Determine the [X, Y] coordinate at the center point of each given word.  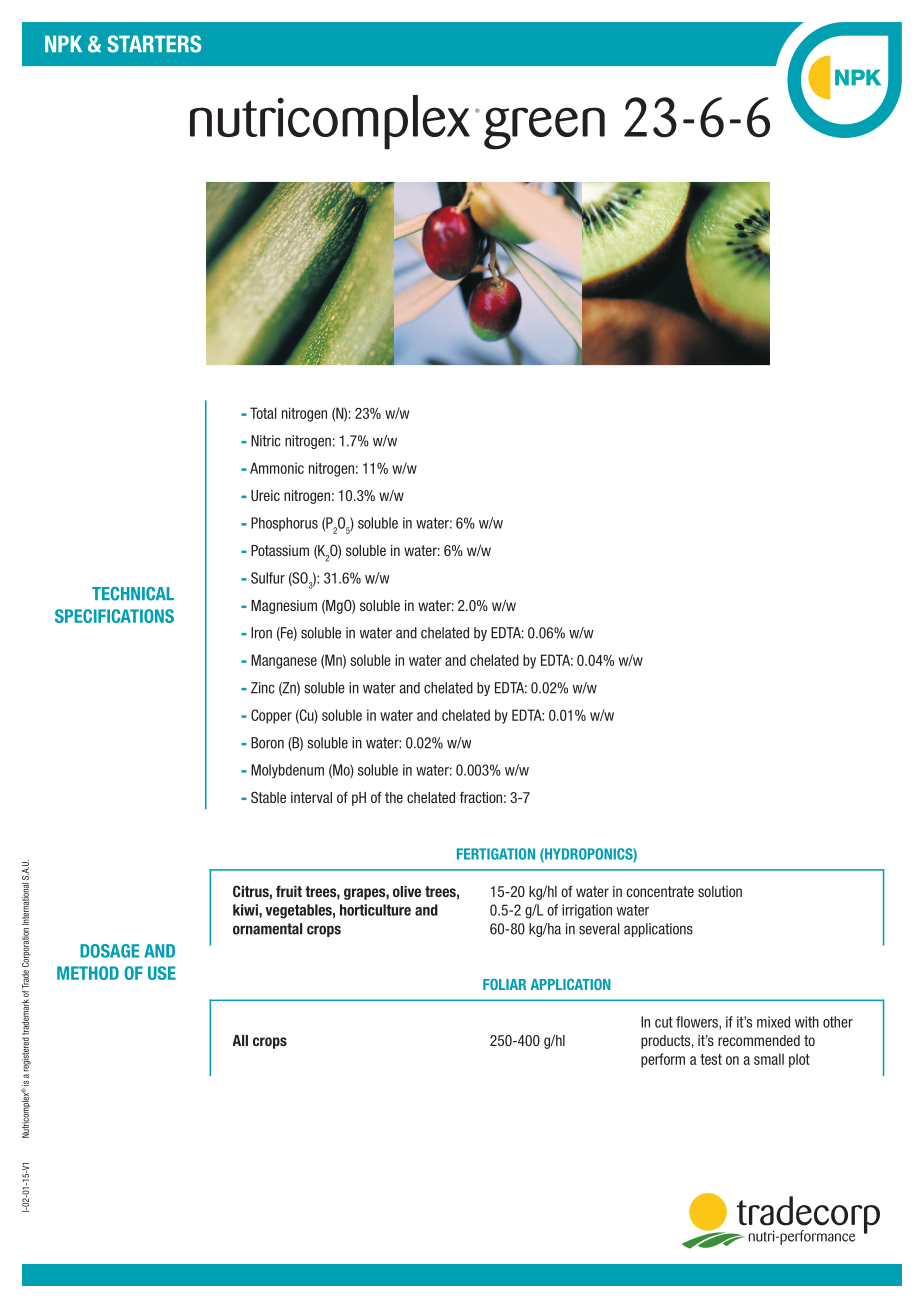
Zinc [262, 688]
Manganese [284, 661]
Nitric [265, 441]
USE [162, 973]
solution [720, 891]
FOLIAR [504, 984]
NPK [63, 43]
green [544, 128]
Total [263, 413]
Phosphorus [284, 524]
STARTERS [154, 44]
